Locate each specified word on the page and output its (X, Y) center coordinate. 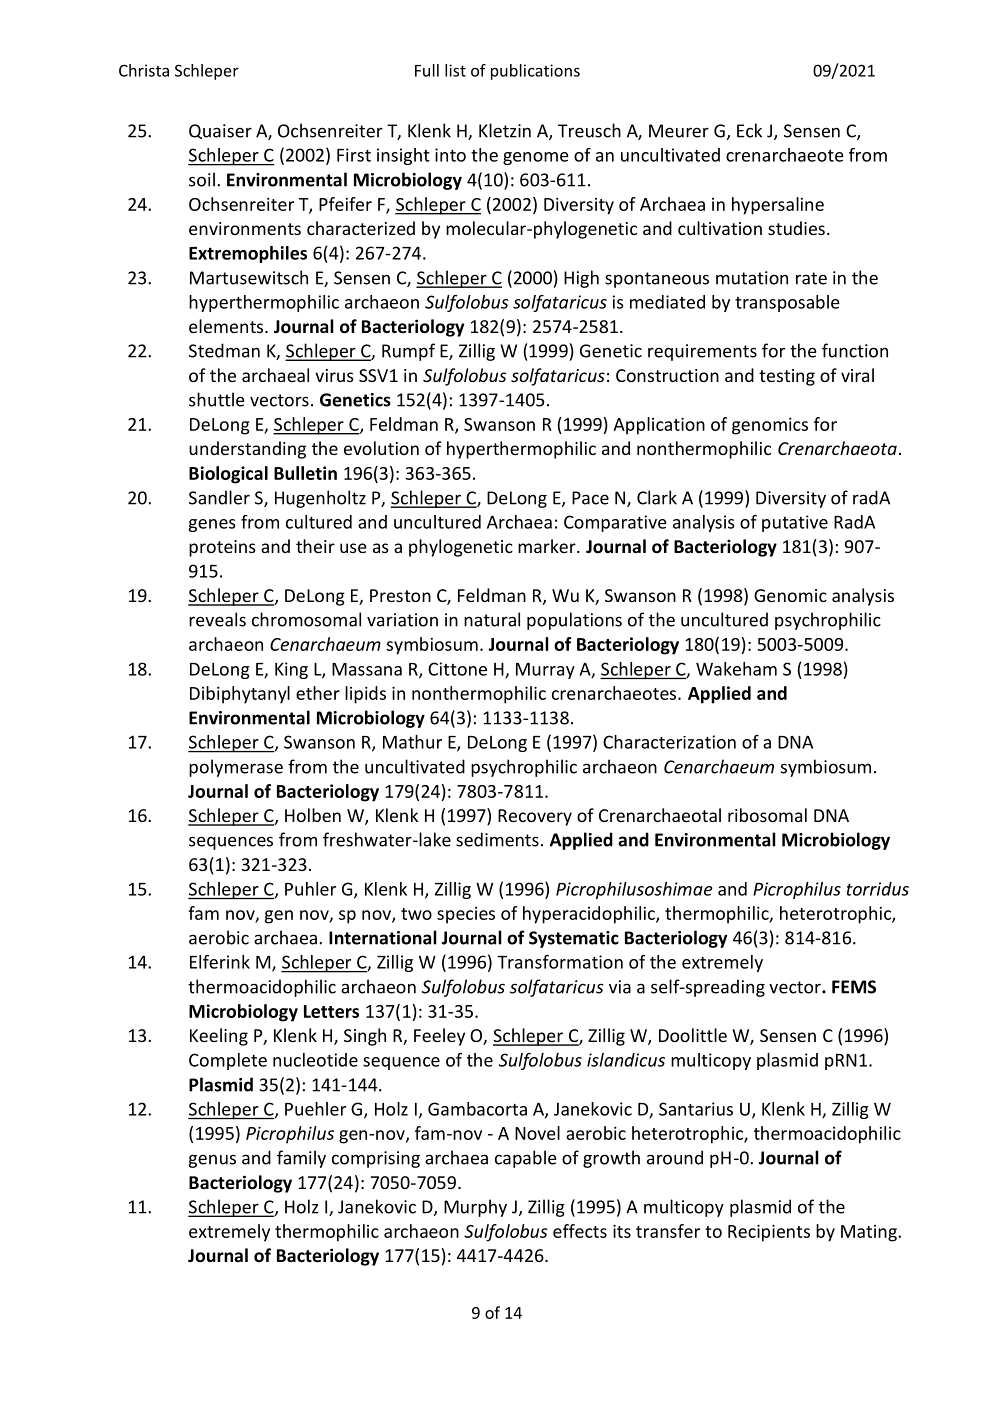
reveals (217, 619)
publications (535, 72)
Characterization (669, 742)
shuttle (217, 399)
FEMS (854, 987)
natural (492, 619)
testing (787, 377)
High (581, 279)
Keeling (219, 1037)
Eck (749, 130)
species (466, 915)
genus (212, 1161)
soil (202, 179)
